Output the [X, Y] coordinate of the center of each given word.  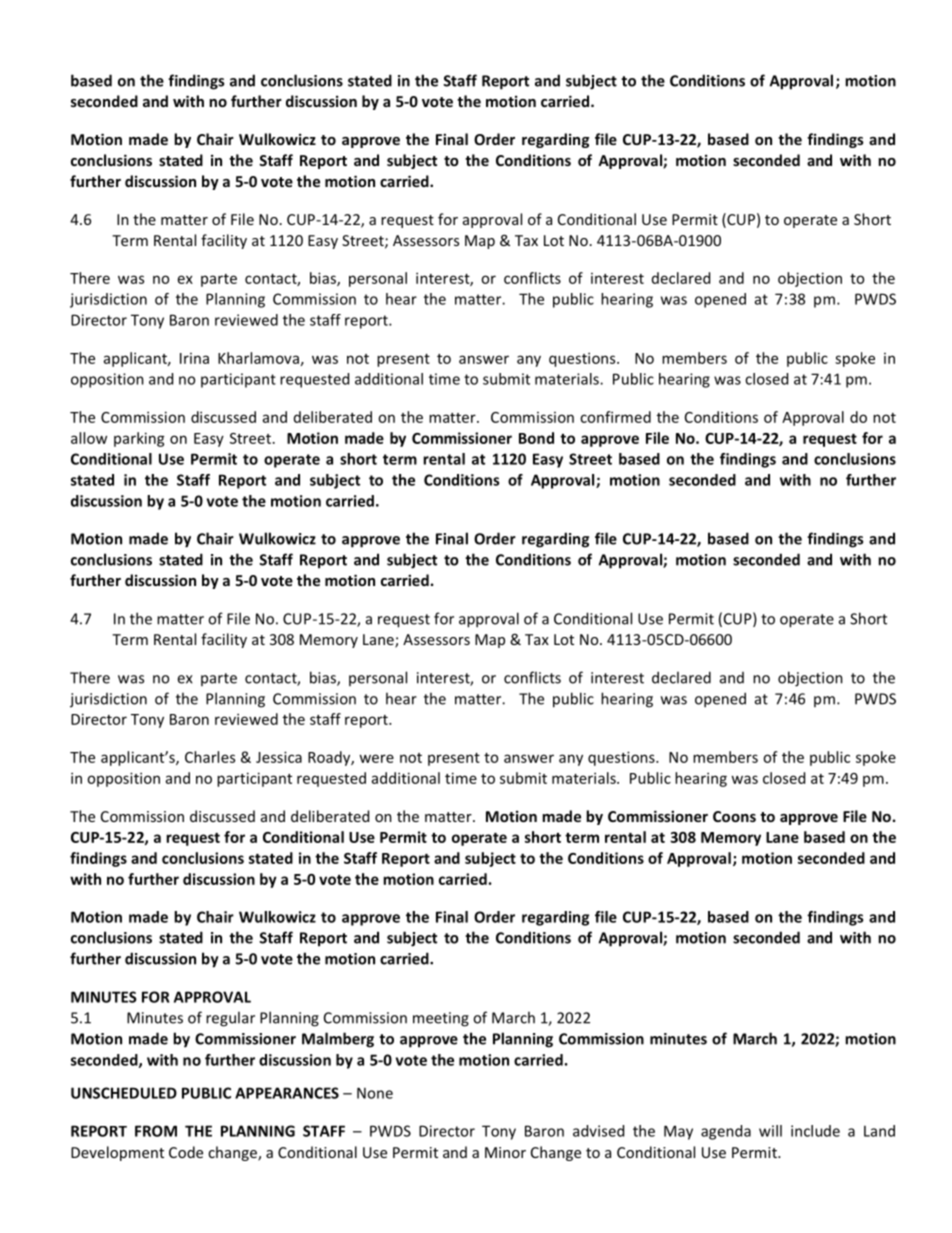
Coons [734, 816]
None [375, 1093]
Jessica [279, 757]
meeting [441, 1019]
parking [139, 439]
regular [230, 1019]
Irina [194, 358]
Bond [536, 438]
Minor [505, 1152]
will [770, 1131]
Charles [210, 757]
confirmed [615, 417]
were [376, 758]
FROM [156, 1131]
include [815, 1131]
